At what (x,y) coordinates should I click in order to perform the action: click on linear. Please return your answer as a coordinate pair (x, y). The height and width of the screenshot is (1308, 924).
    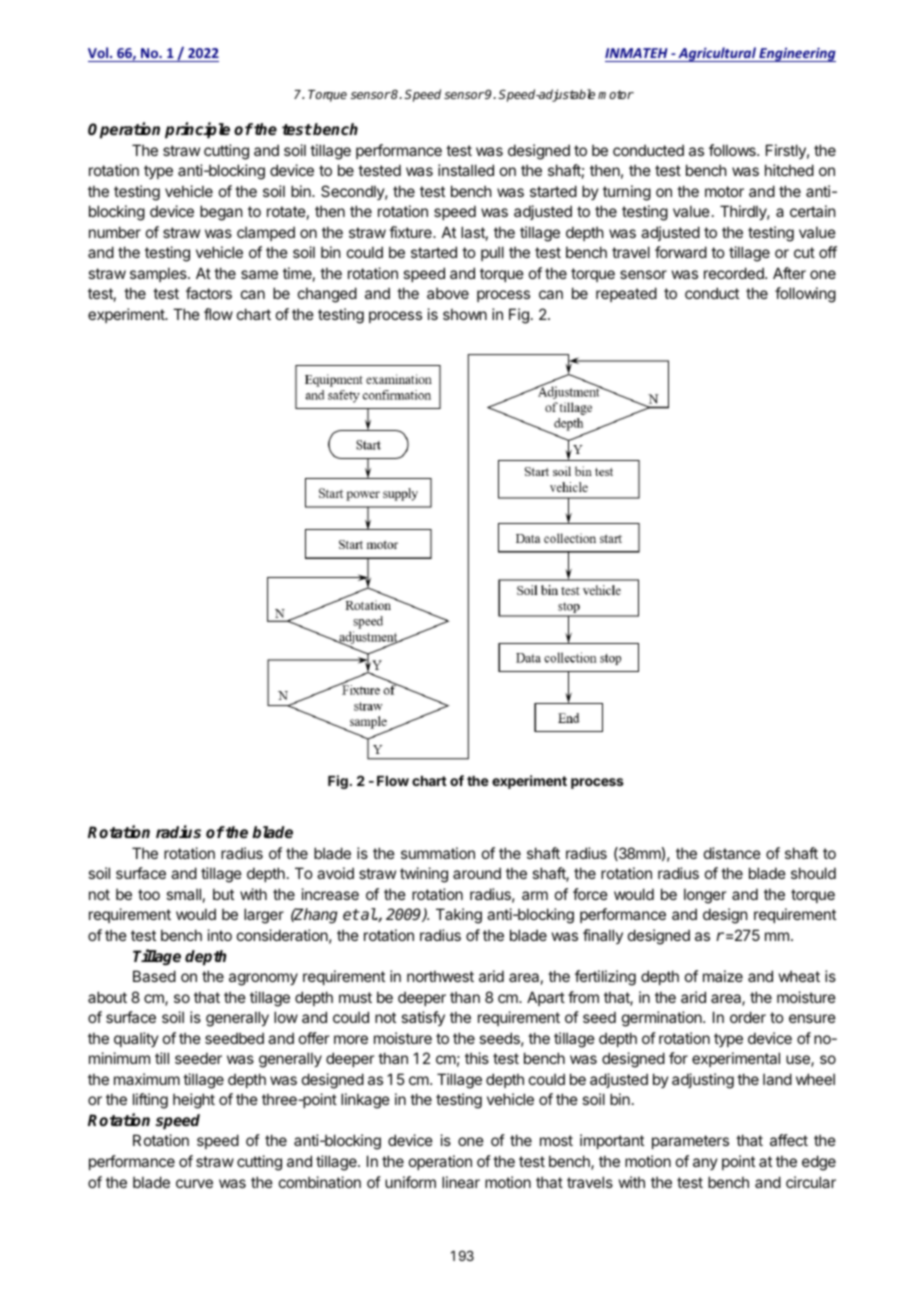
    Looking at the image, I should click on (461, 1182).
